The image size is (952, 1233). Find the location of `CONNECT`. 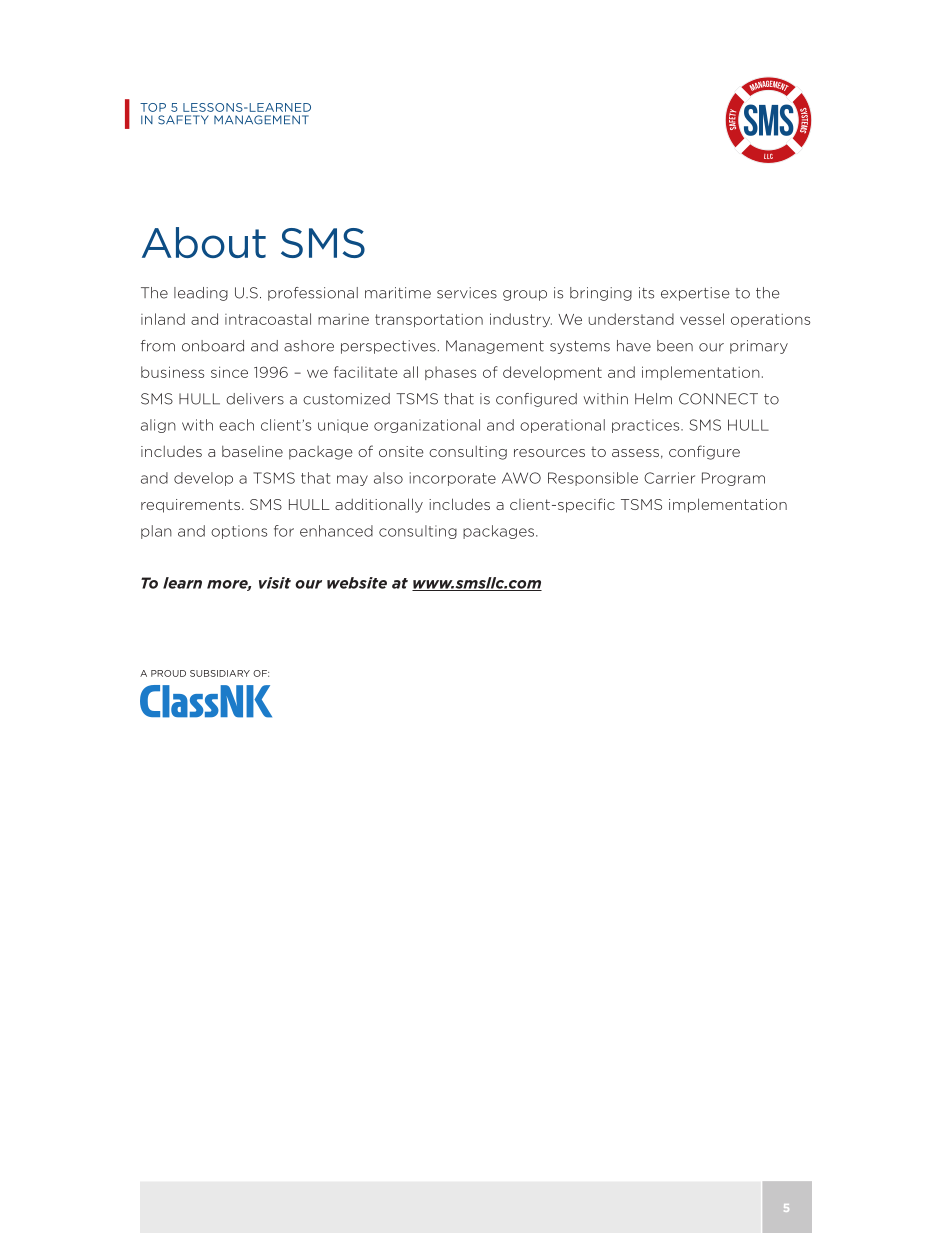

CONNECT is located at coordinates (718, 399).
